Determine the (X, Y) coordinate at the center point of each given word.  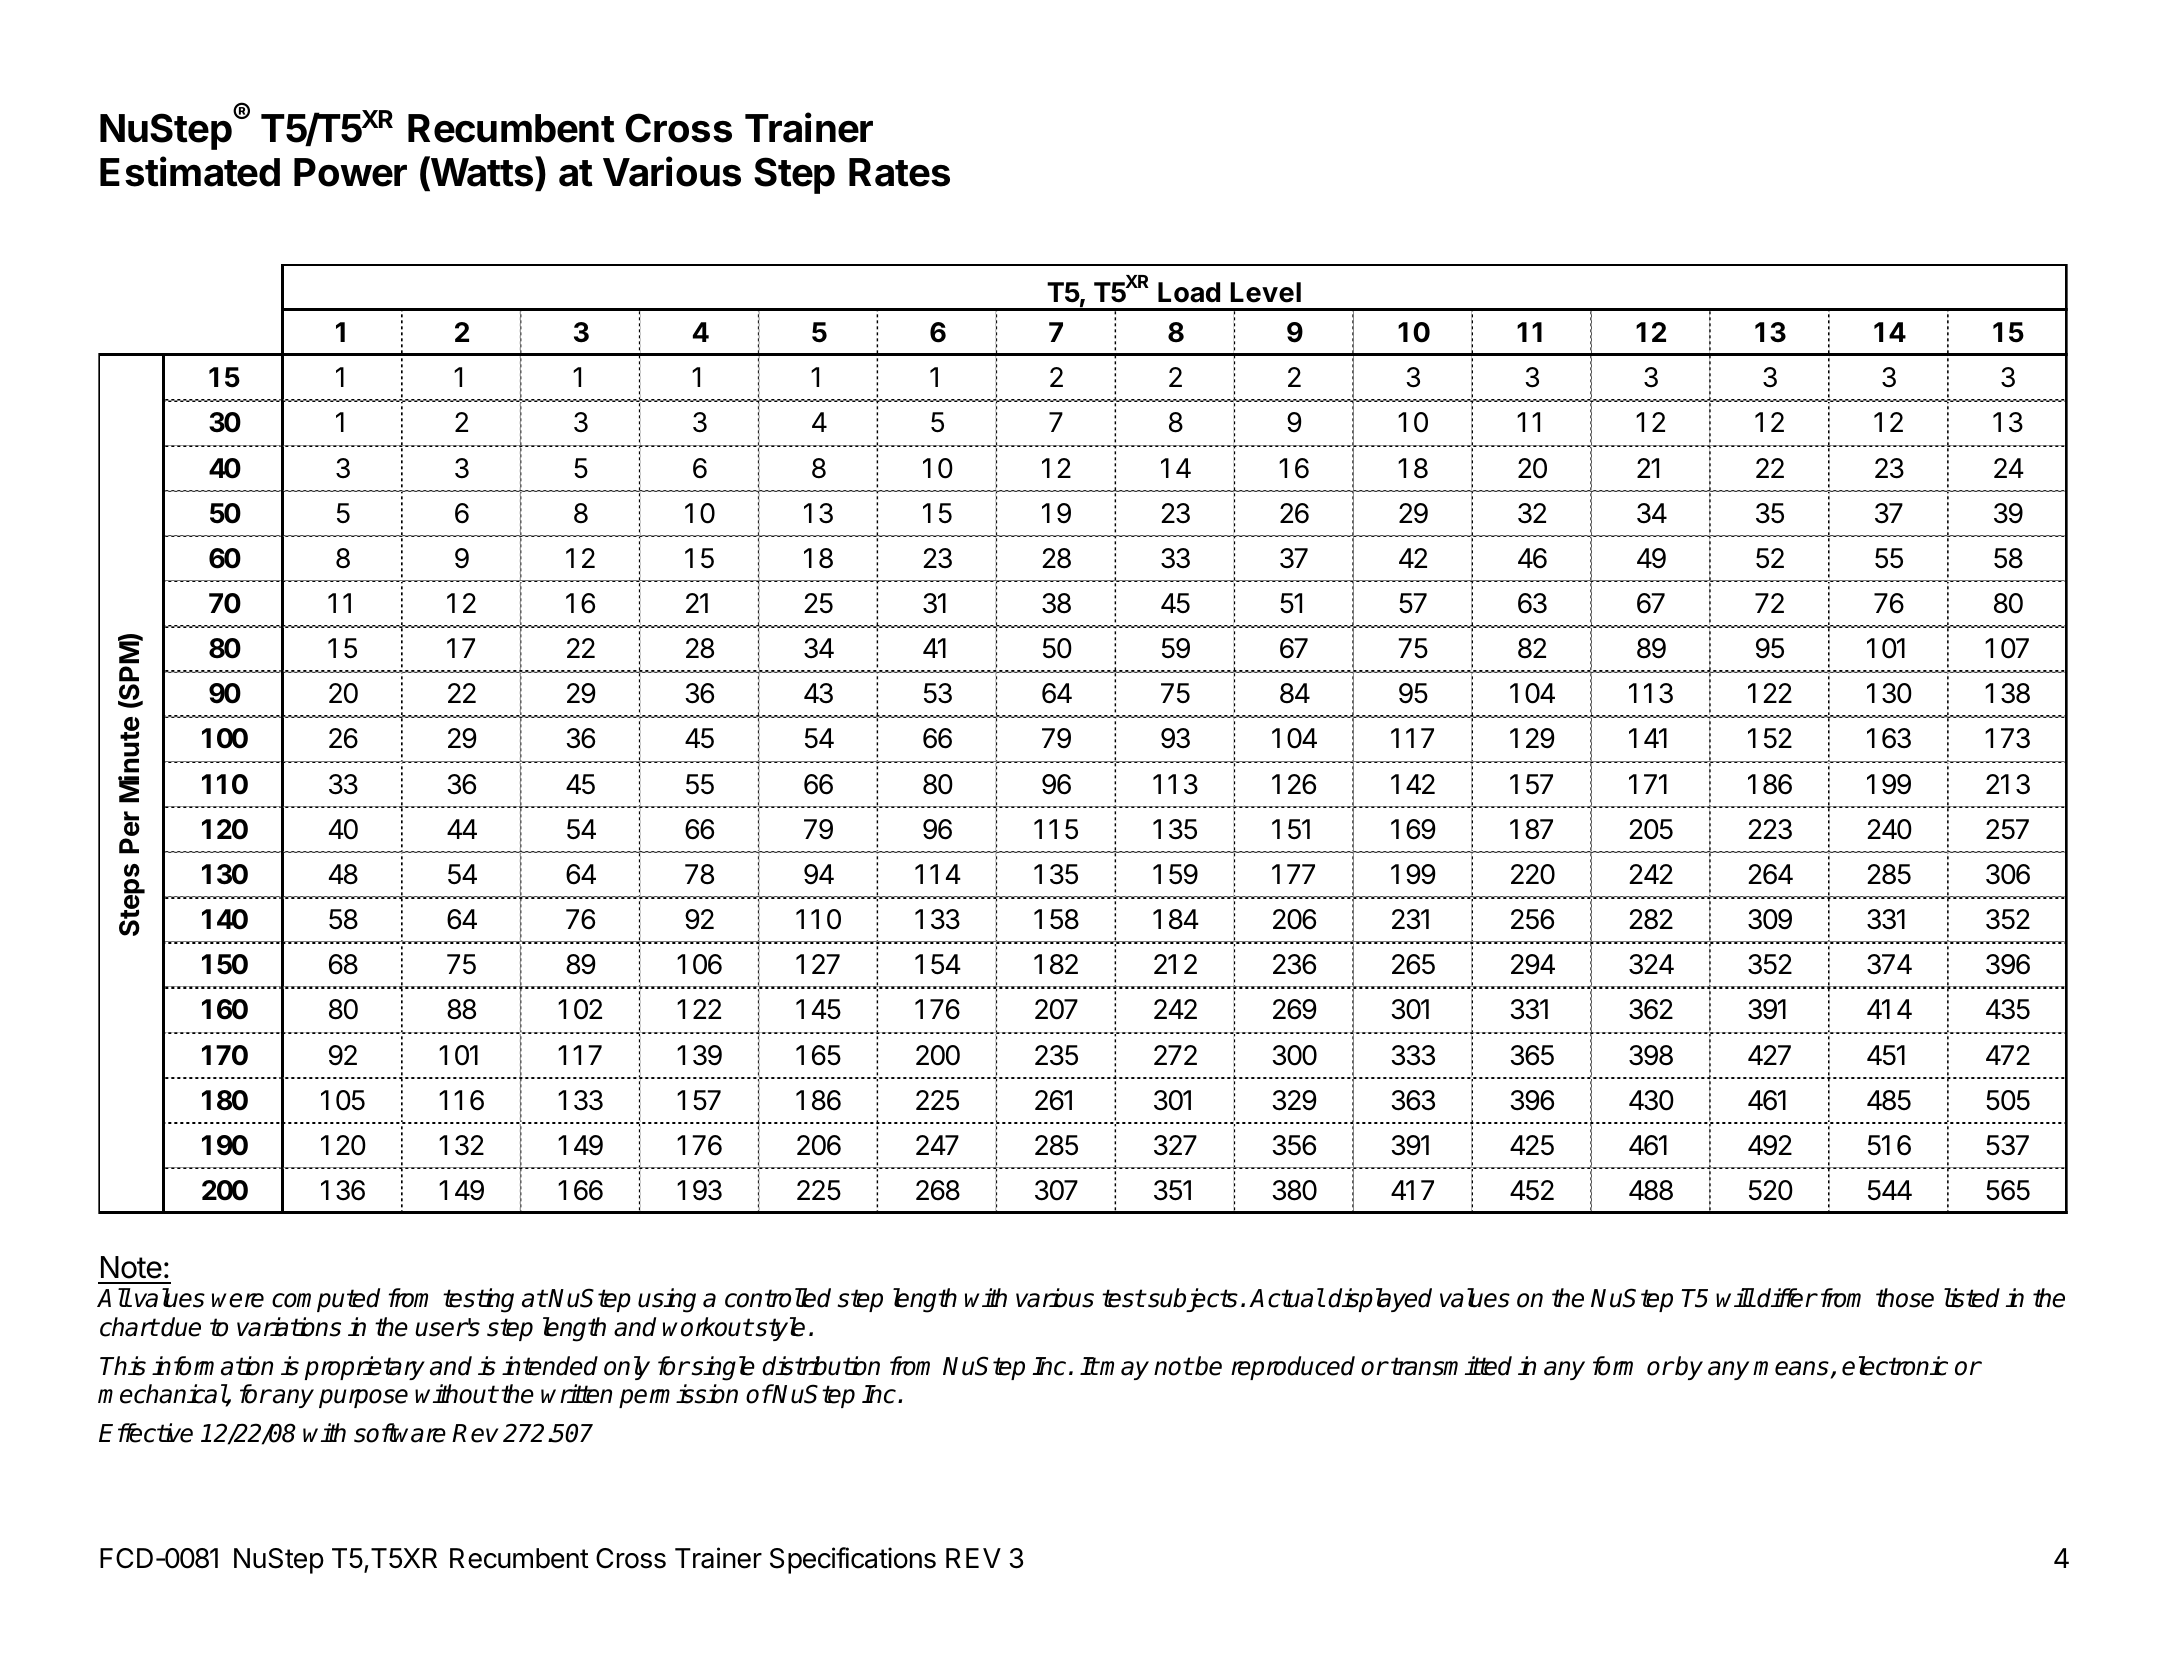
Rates (899, 172)
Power (350, 172)
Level (1265, 292)
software (400, 1433)
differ (1787, 1298)
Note (131, 1267)
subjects (1192, 1300)
